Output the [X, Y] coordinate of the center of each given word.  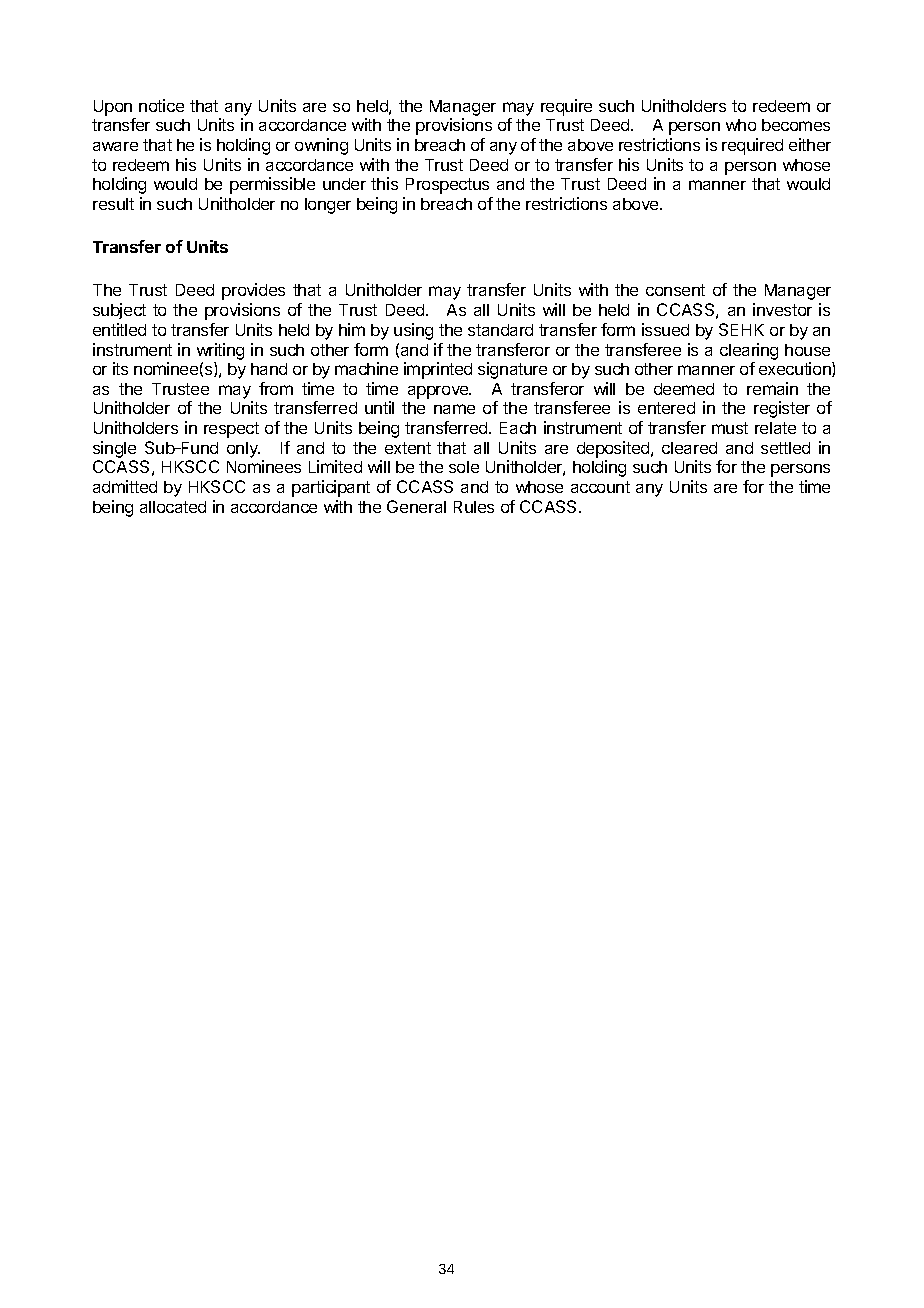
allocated [173, 507]
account [600, 487]
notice [161, 105]
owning [321, 146]
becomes [796, 125]
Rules [474, 507]
